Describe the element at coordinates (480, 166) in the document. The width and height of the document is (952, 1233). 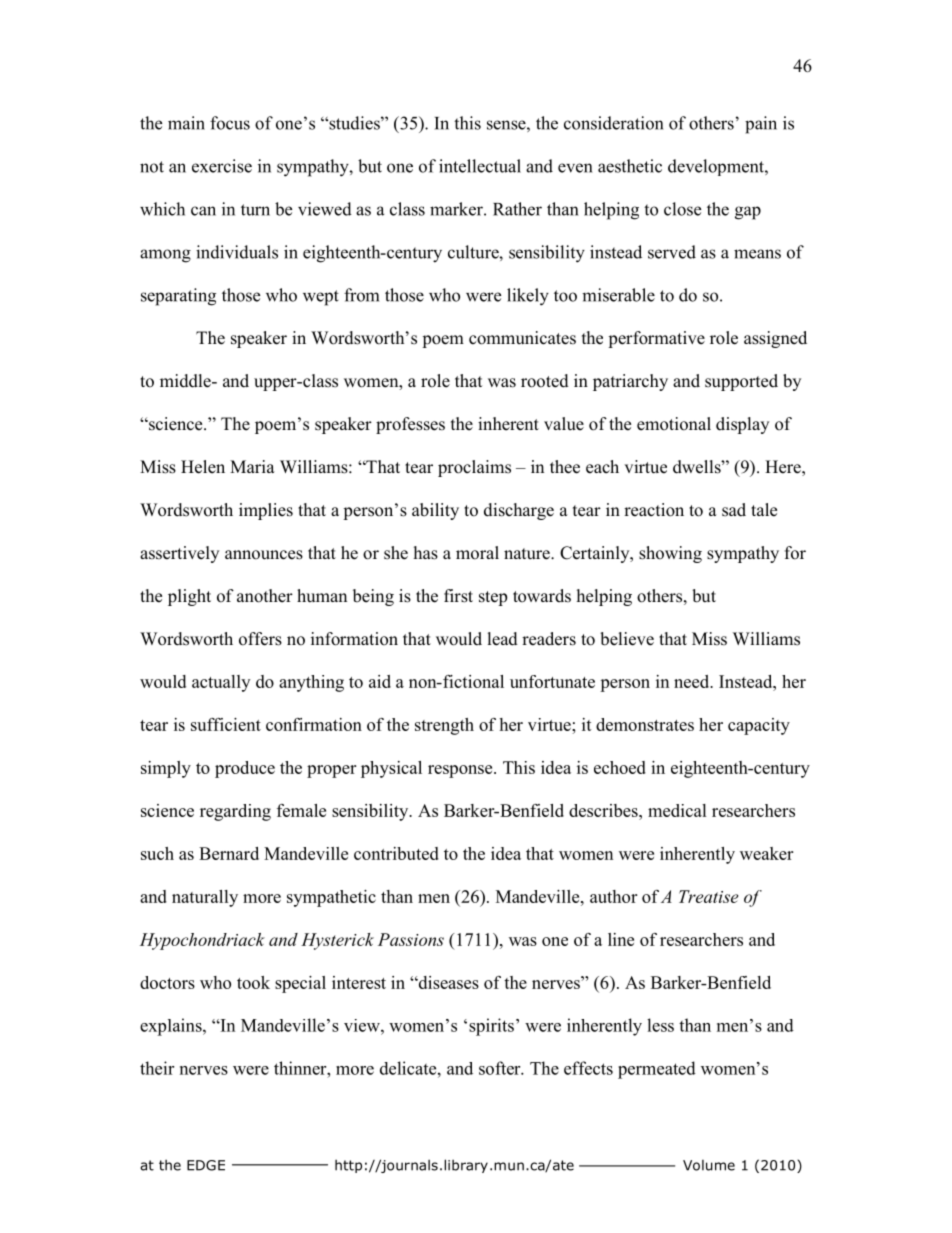
I see `intellectual` at that location.
